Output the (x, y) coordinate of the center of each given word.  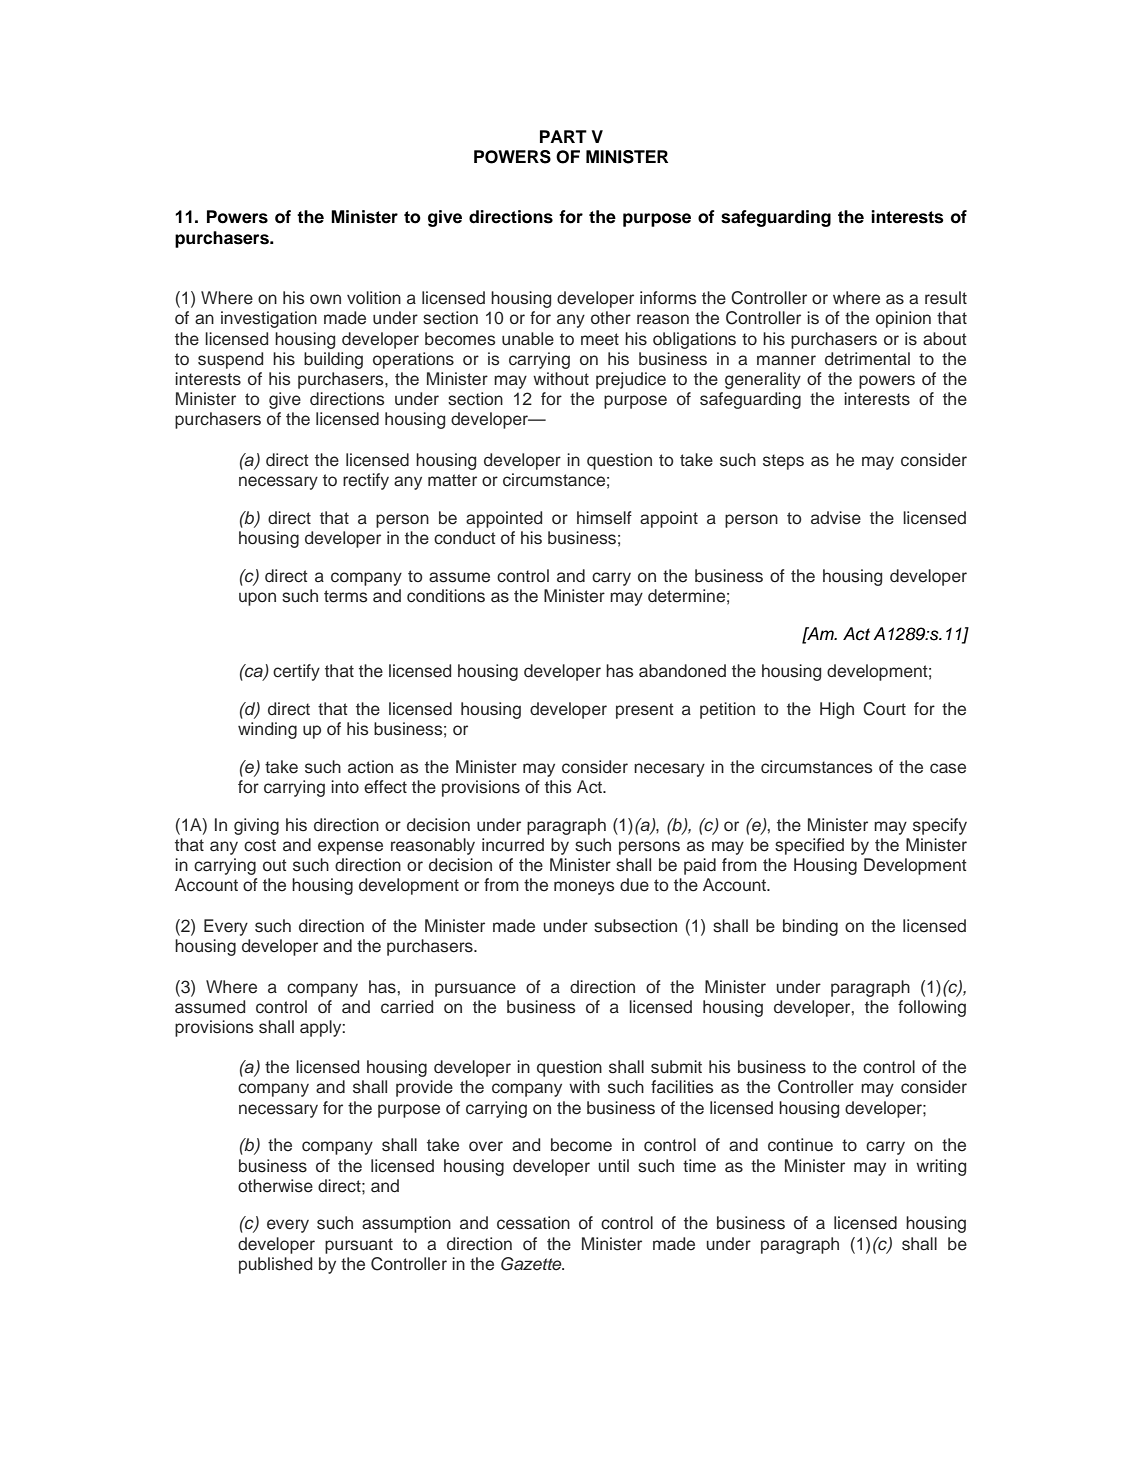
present (645, 711)
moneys (584, 888)
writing (941, 1167)
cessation (533, 1223)
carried (407, 1007)
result (946, 298)
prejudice (631, 380)
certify (296, 672)
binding (810, 927)
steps (783, 462)
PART (563, 136)
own (325, 299)
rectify (366, 481)
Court (884, 709)
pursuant (359, 1246)
